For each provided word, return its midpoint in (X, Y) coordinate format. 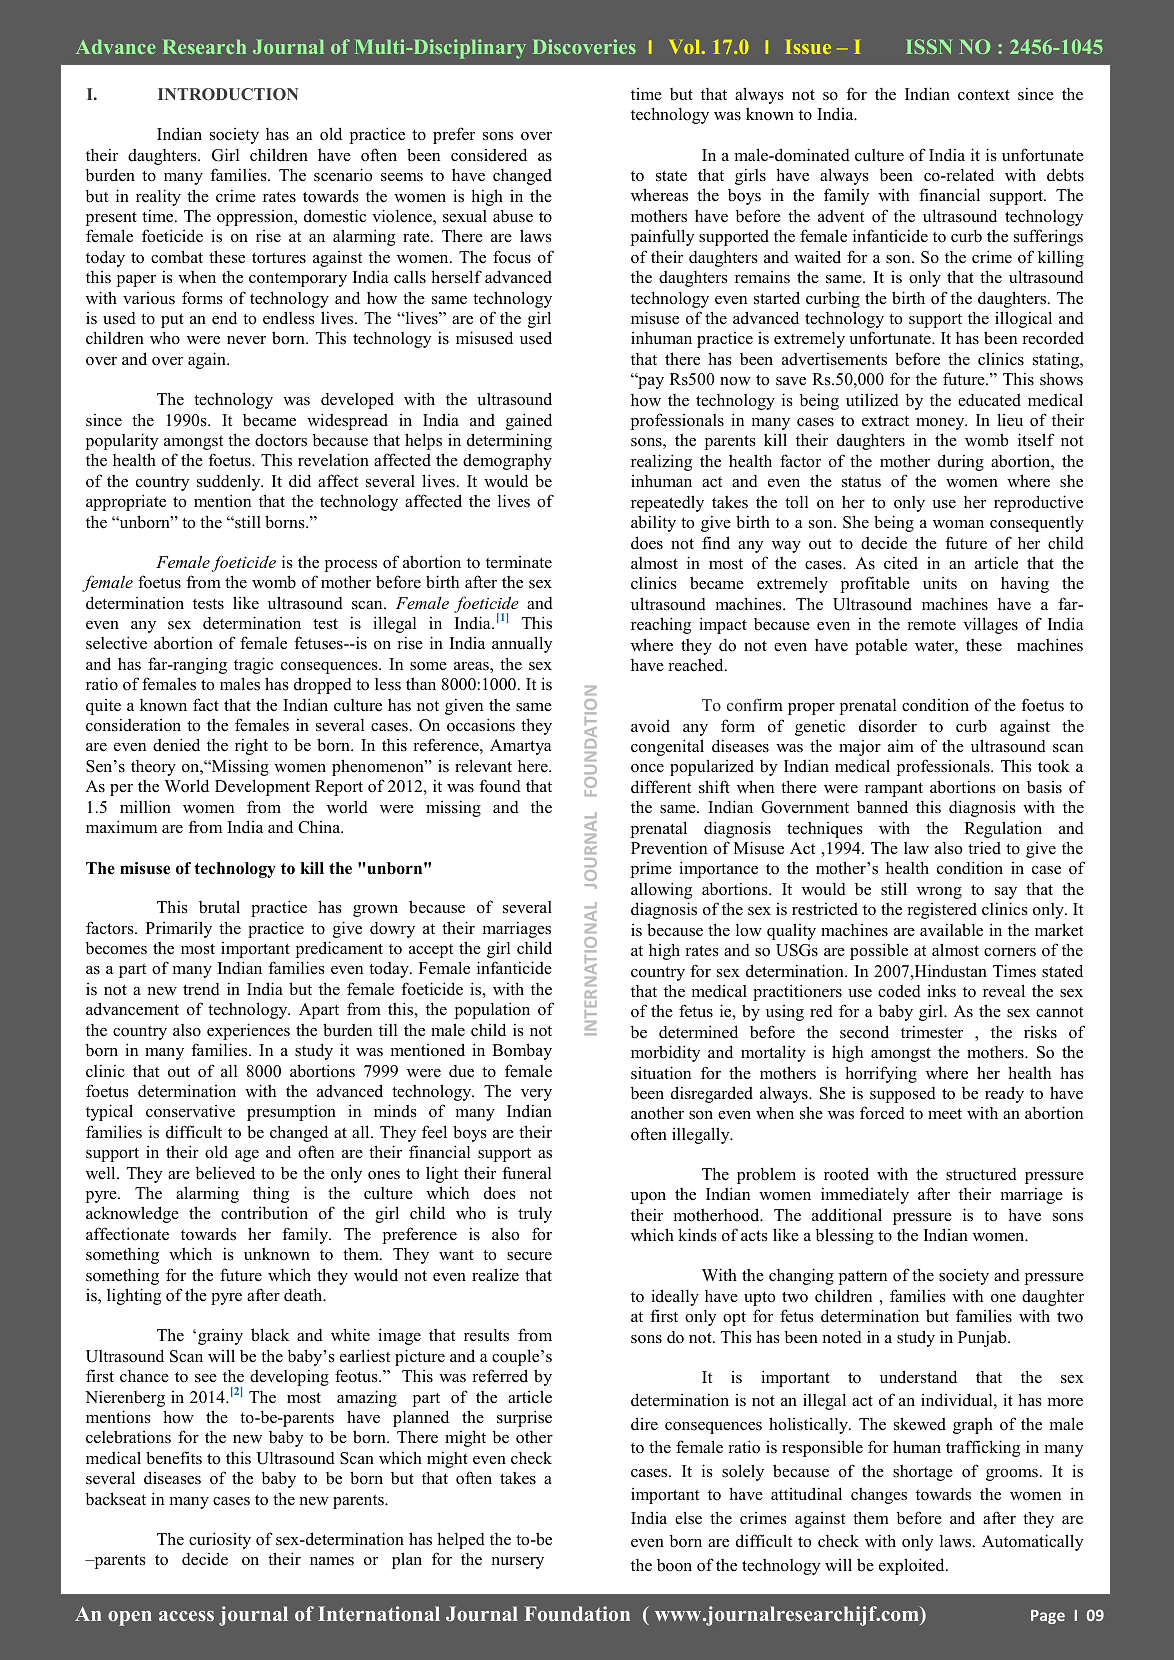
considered (489, 155)
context (984, 95)
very (536, 1095)
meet (945, 1114)
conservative (190, 1111)
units (940, 583)
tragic (253, 665)
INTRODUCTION (228, 94)
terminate (519, 562)
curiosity (220, 1540)
